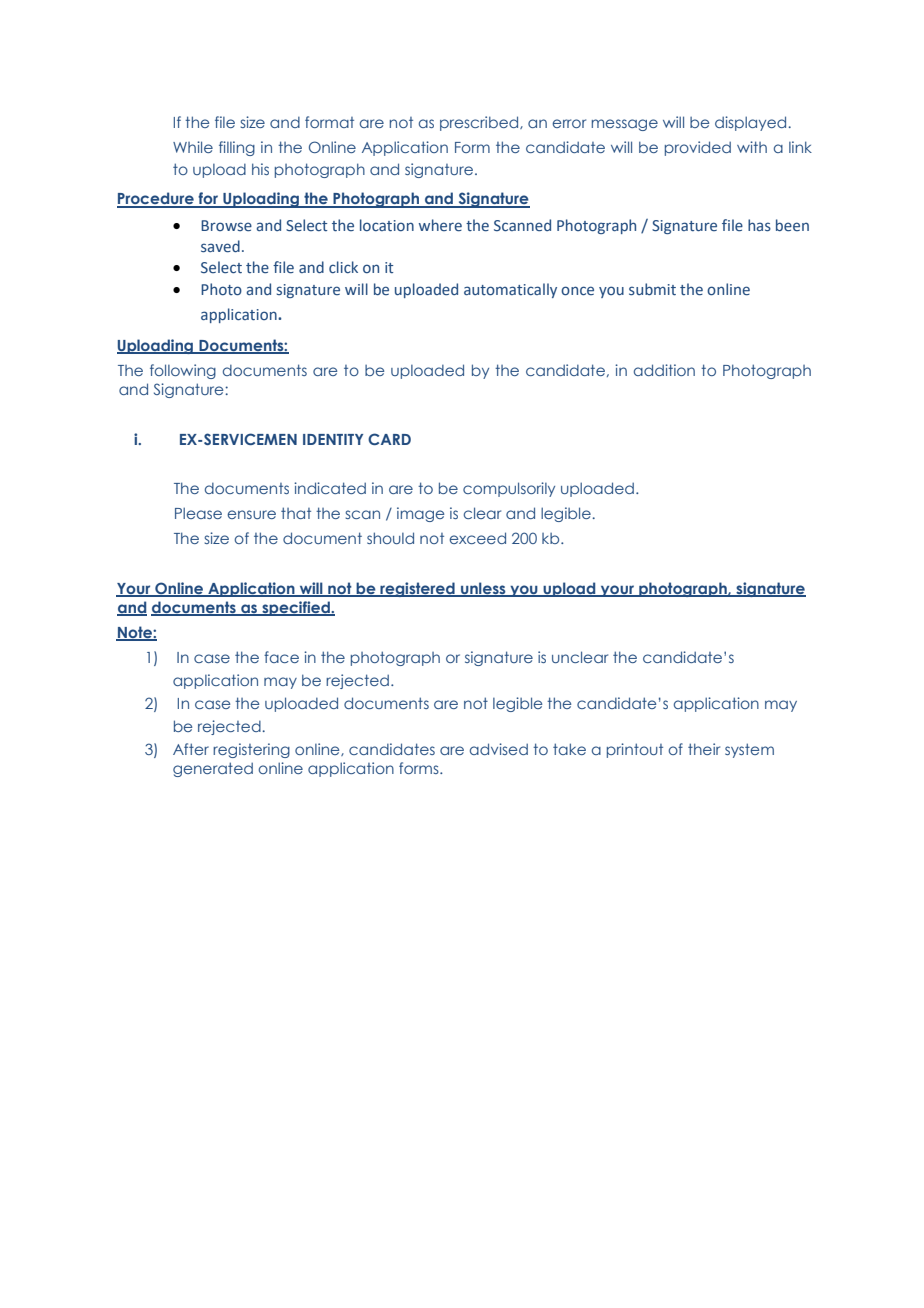 The image size is (924, 1308). I want to click on addition, so click(664, 370).
